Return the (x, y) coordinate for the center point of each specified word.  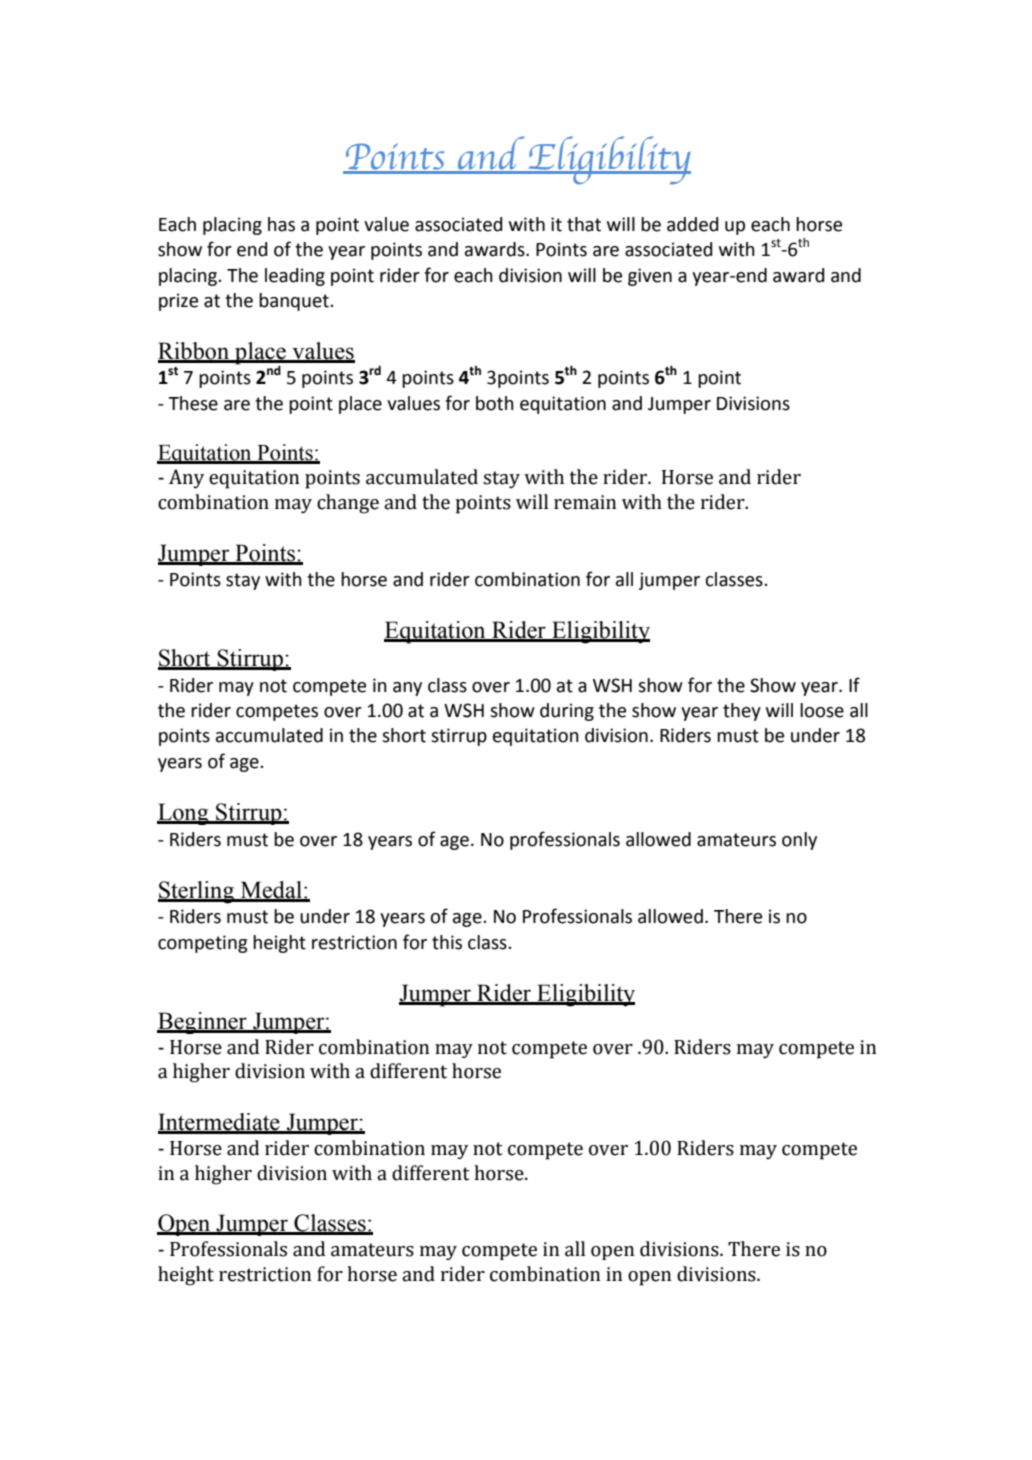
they (742, 712)
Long (184, 814)
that (584, 224)
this (447, 942)
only (799, 841)
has (281, 224)
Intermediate (220, 1123)
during (567, 712)
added (692, 224)
